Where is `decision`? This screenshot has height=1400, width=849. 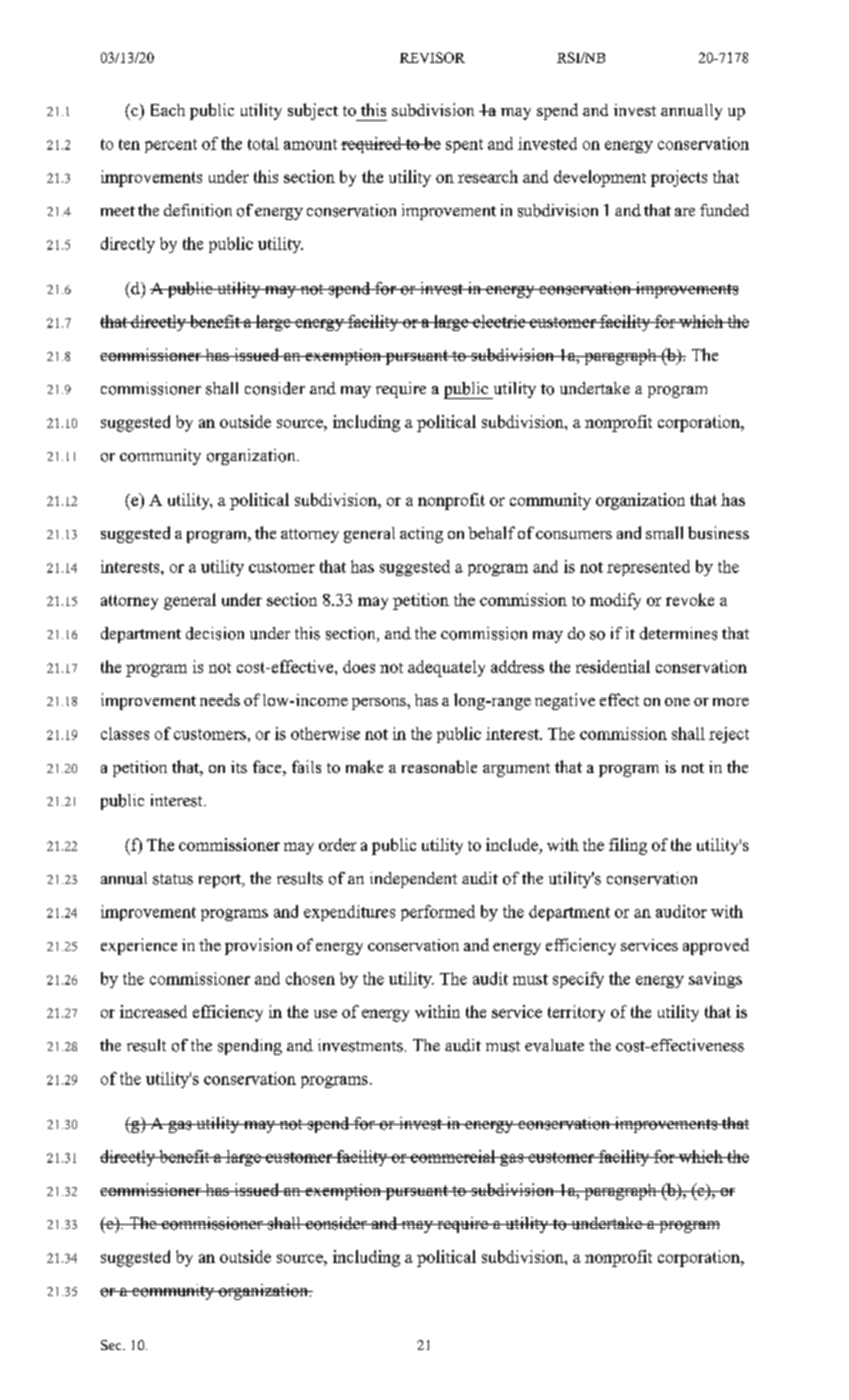
decision is located at coordinates (215, 633).
